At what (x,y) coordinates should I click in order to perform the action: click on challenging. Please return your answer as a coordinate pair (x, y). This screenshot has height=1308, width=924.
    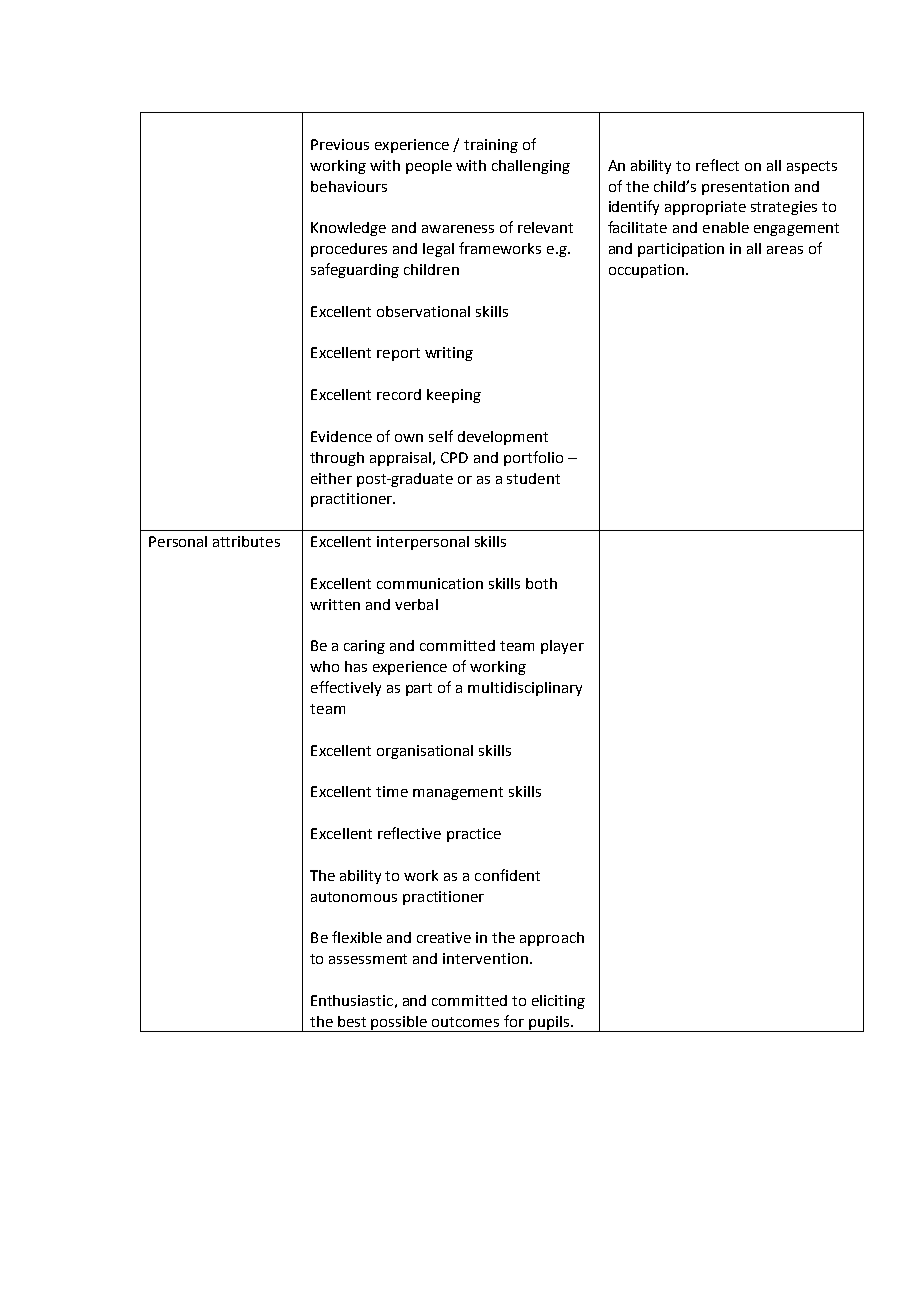
    Looking at the image, I should click on (531, 167).
